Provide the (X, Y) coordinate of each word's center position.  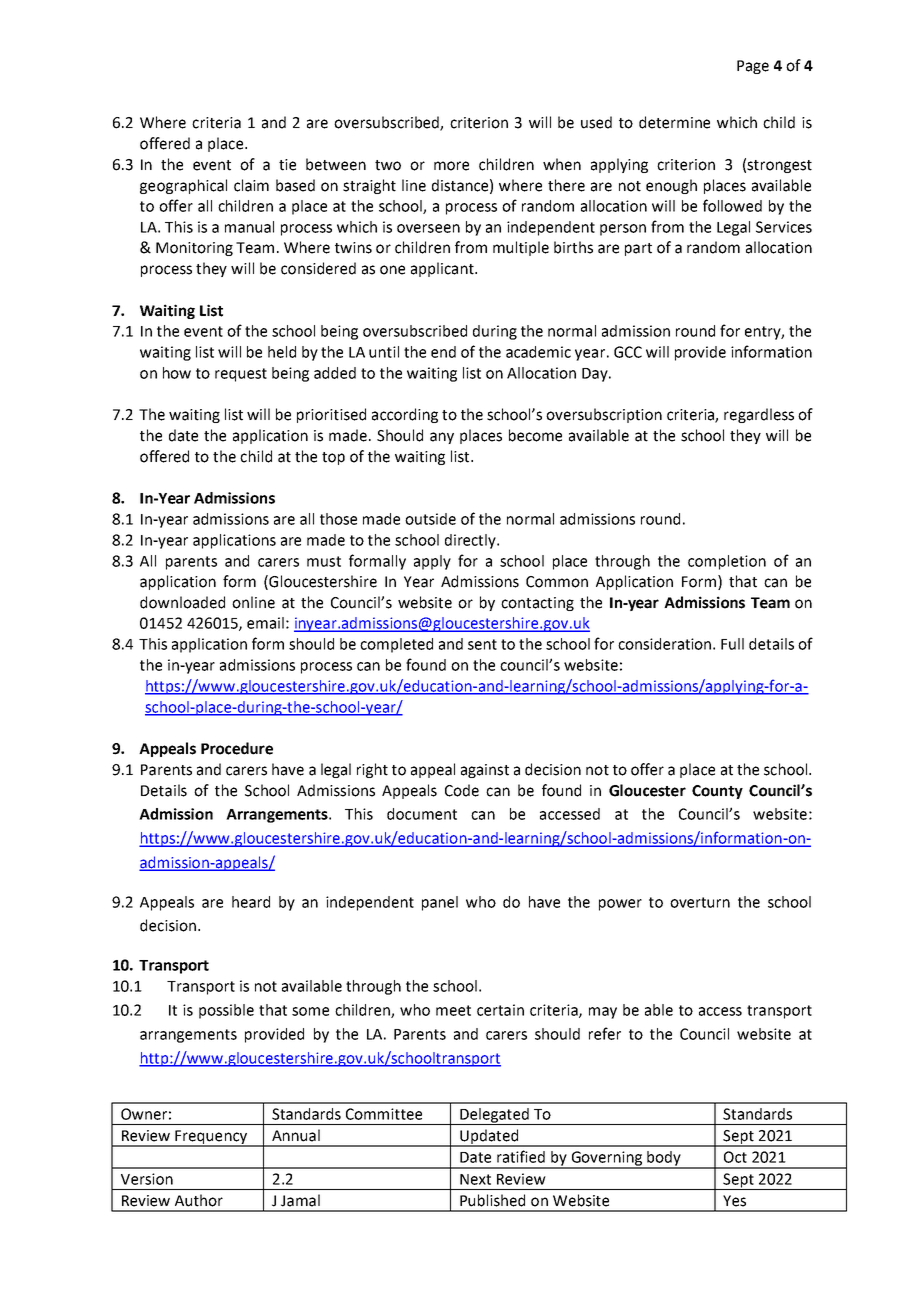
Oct (735, 1157)
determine (674, 122)
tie (287, 165)
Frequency (211, 1138)
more (451, 166)
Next (475, 1179)
